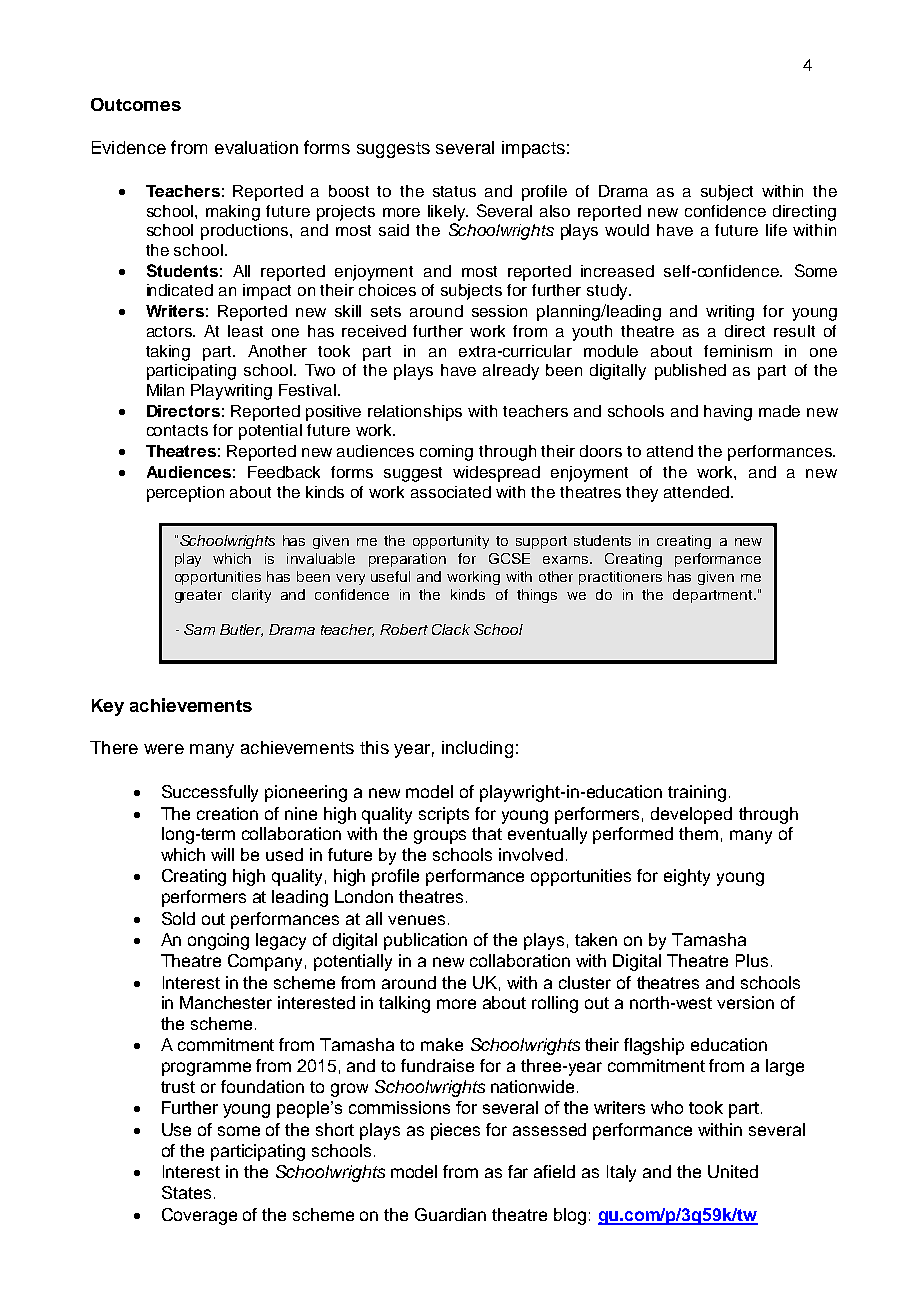 This screenshot has height=1308, width=924. Describe the element at coordinates (450, 1214) in the screenshot. I see `Guardian` at that location.
